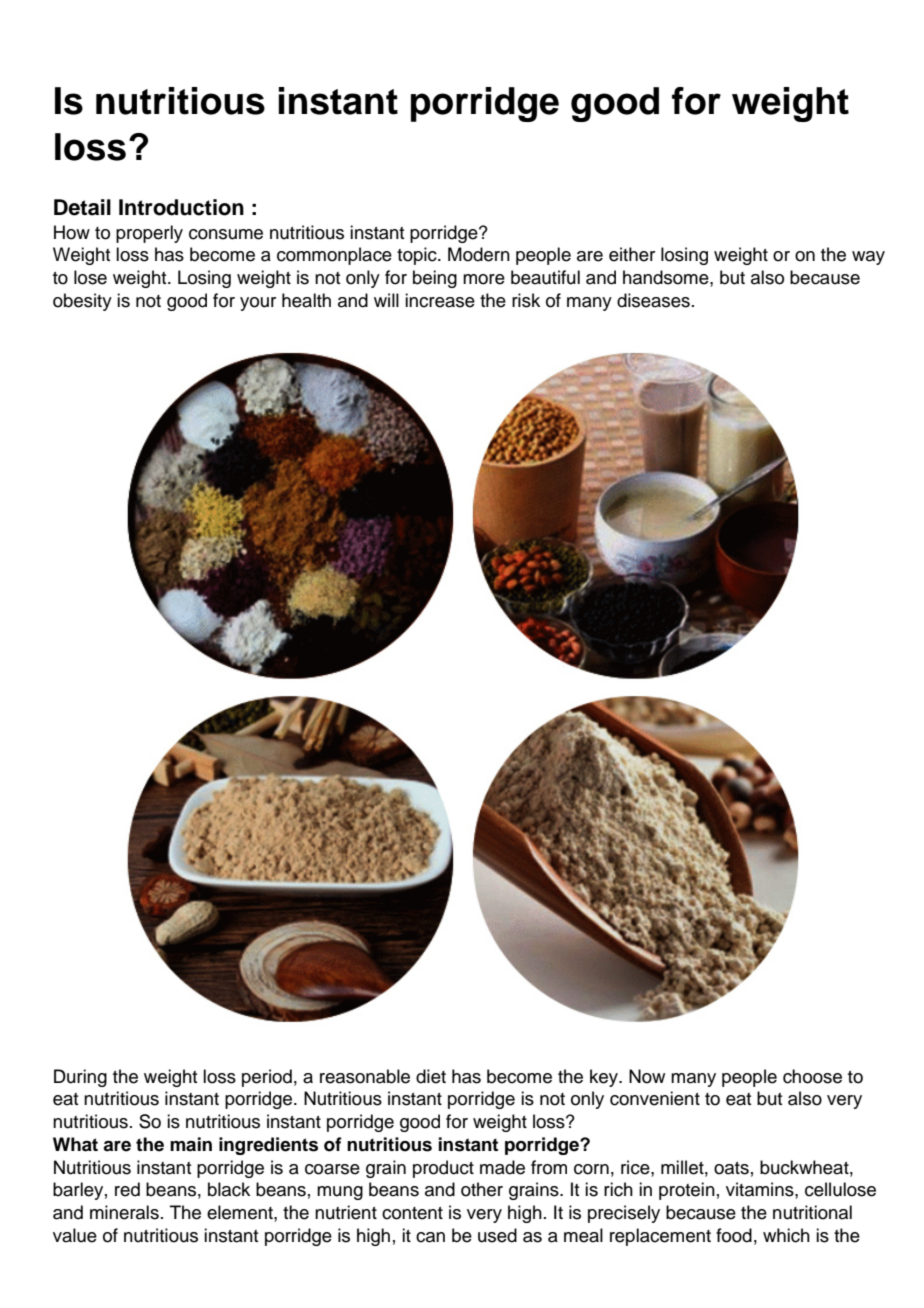  What do you see at coordinates (653, 300) in the screenshot?
I see `diseases` at bounding box center [653, 300].
